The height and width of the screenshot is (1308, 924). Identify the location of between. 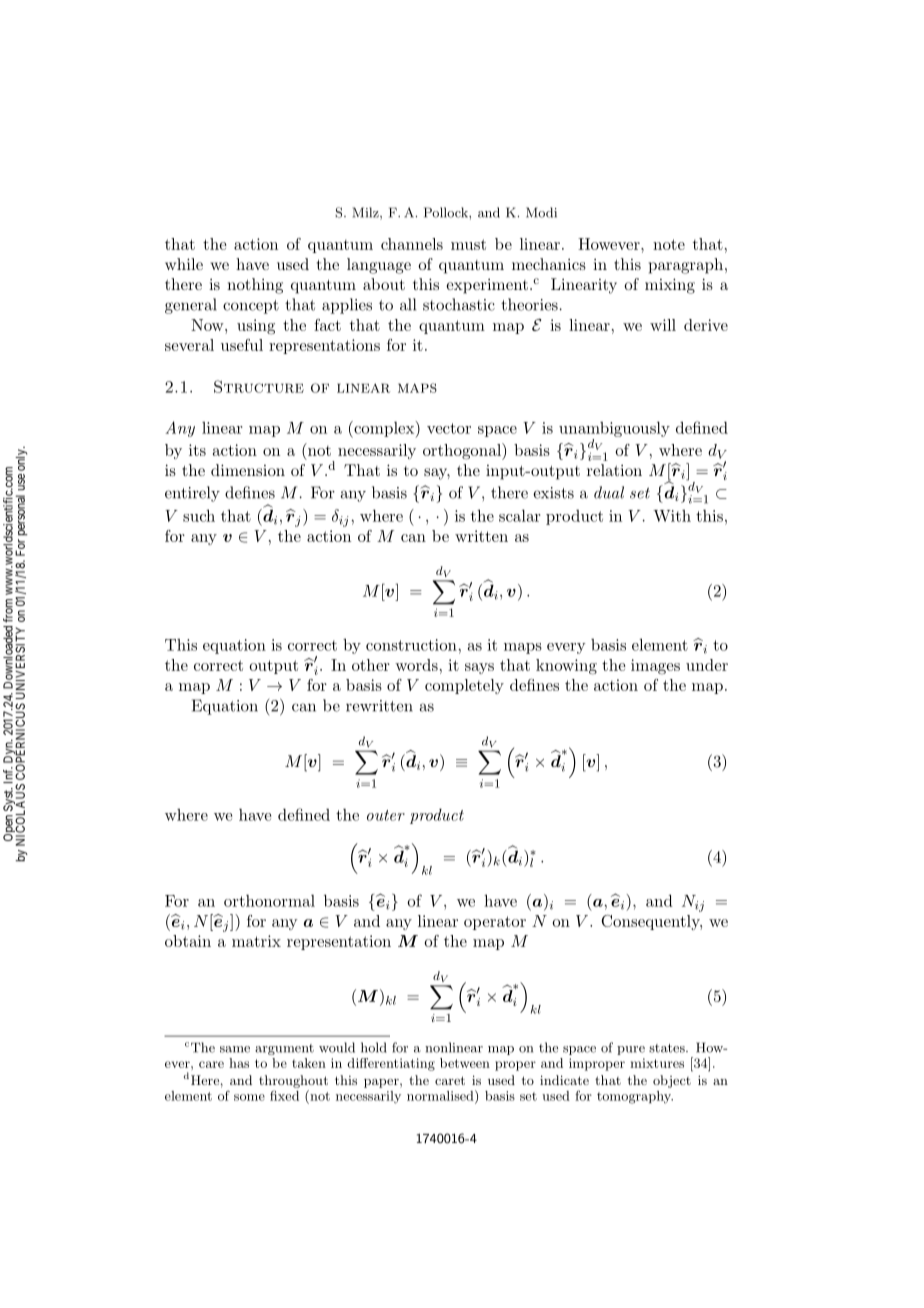
(465, 1063).
